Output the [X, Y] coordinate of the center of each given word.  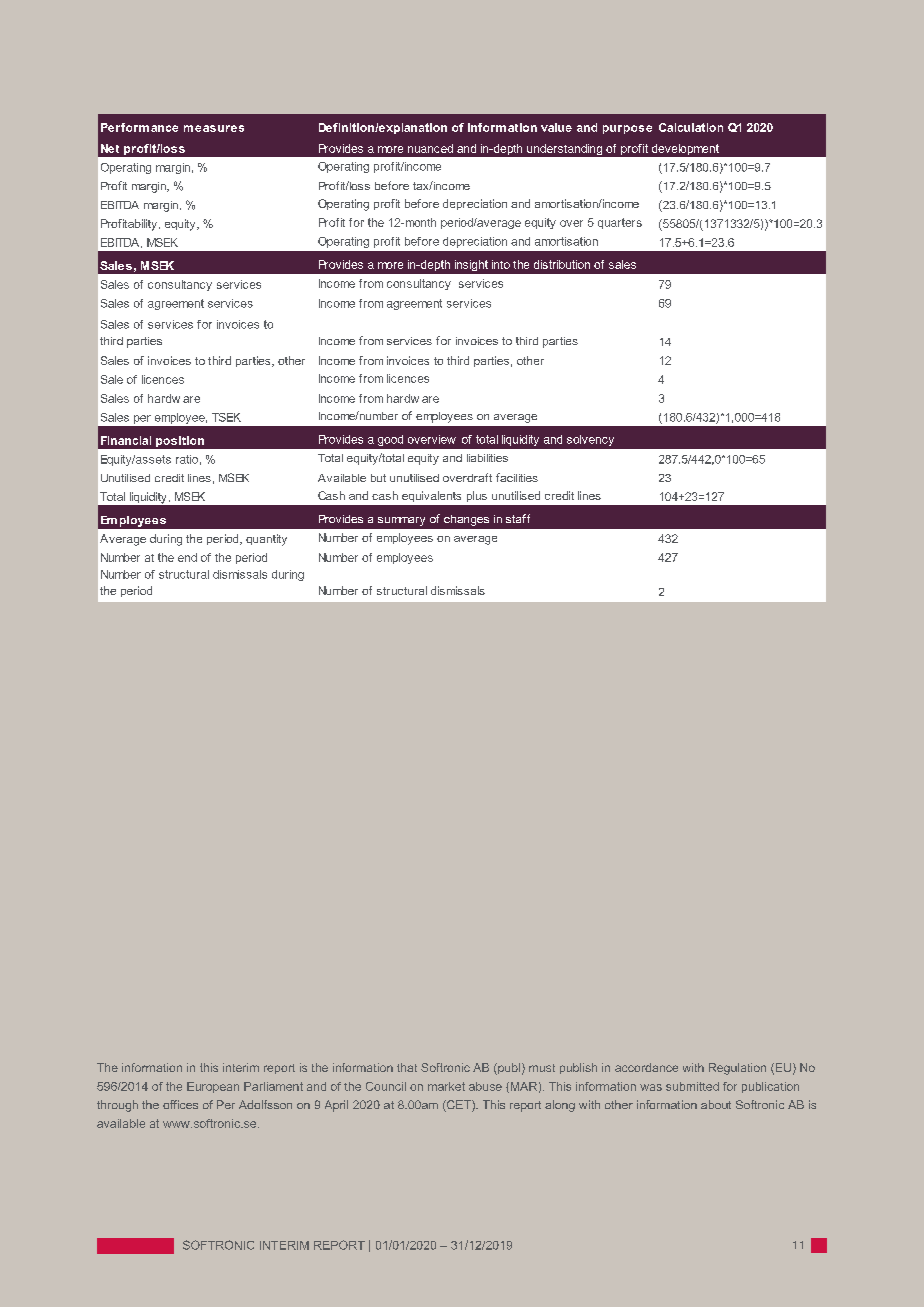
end [187, 557]
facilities [517, 477]
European [213, 1087]
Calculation [691, 127]
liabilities [487, 458]
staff [518, 518]
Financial [126, 440]
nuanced [430, 148]
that [407, 1067]
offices [180, 1104]
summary [401, 521]
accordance [646, 1067]
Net [110, 148]
